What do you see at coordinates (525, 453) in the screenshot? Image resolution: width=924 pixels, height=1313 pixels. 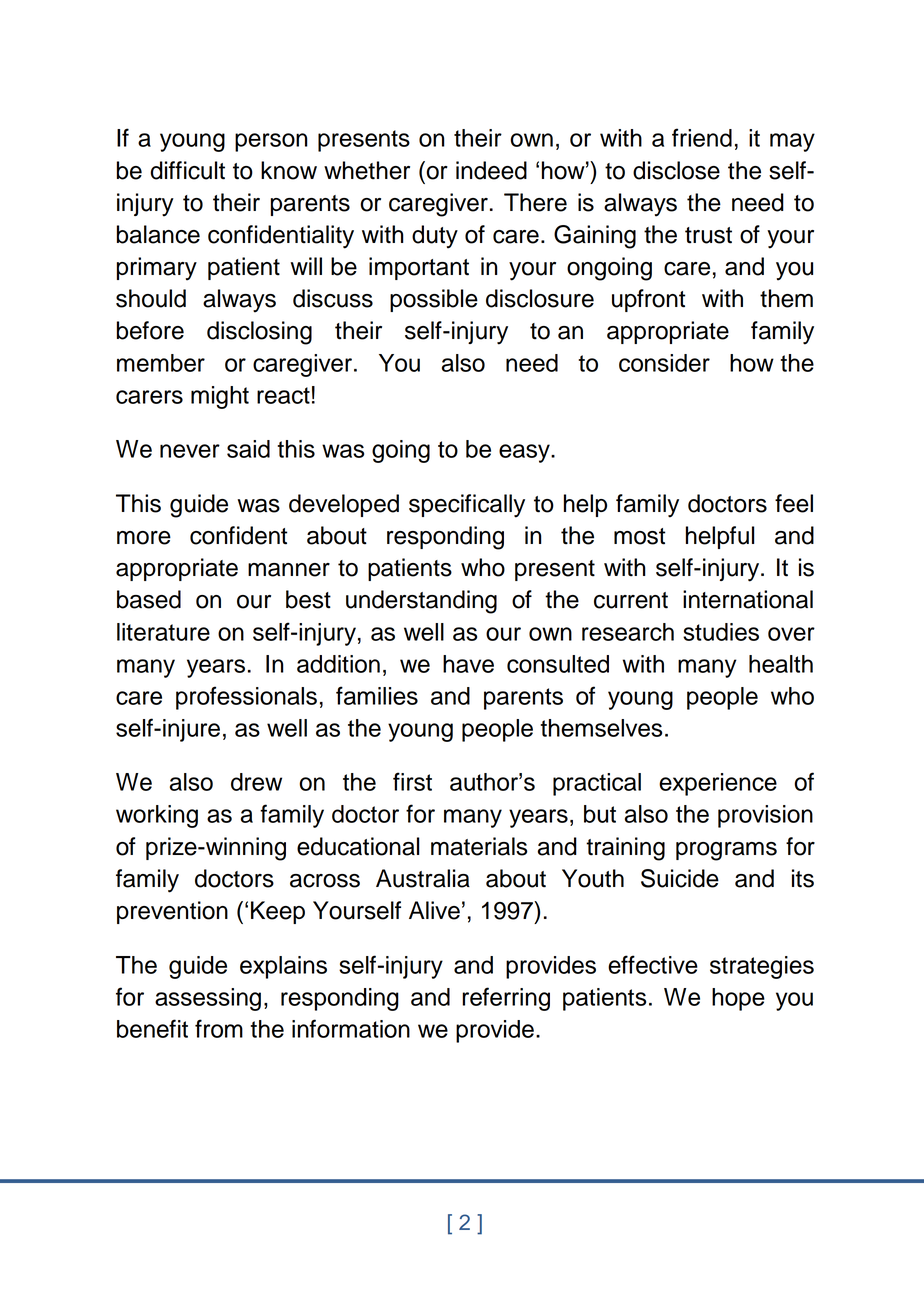 I see `easy` at bounding box center [525, 453].
